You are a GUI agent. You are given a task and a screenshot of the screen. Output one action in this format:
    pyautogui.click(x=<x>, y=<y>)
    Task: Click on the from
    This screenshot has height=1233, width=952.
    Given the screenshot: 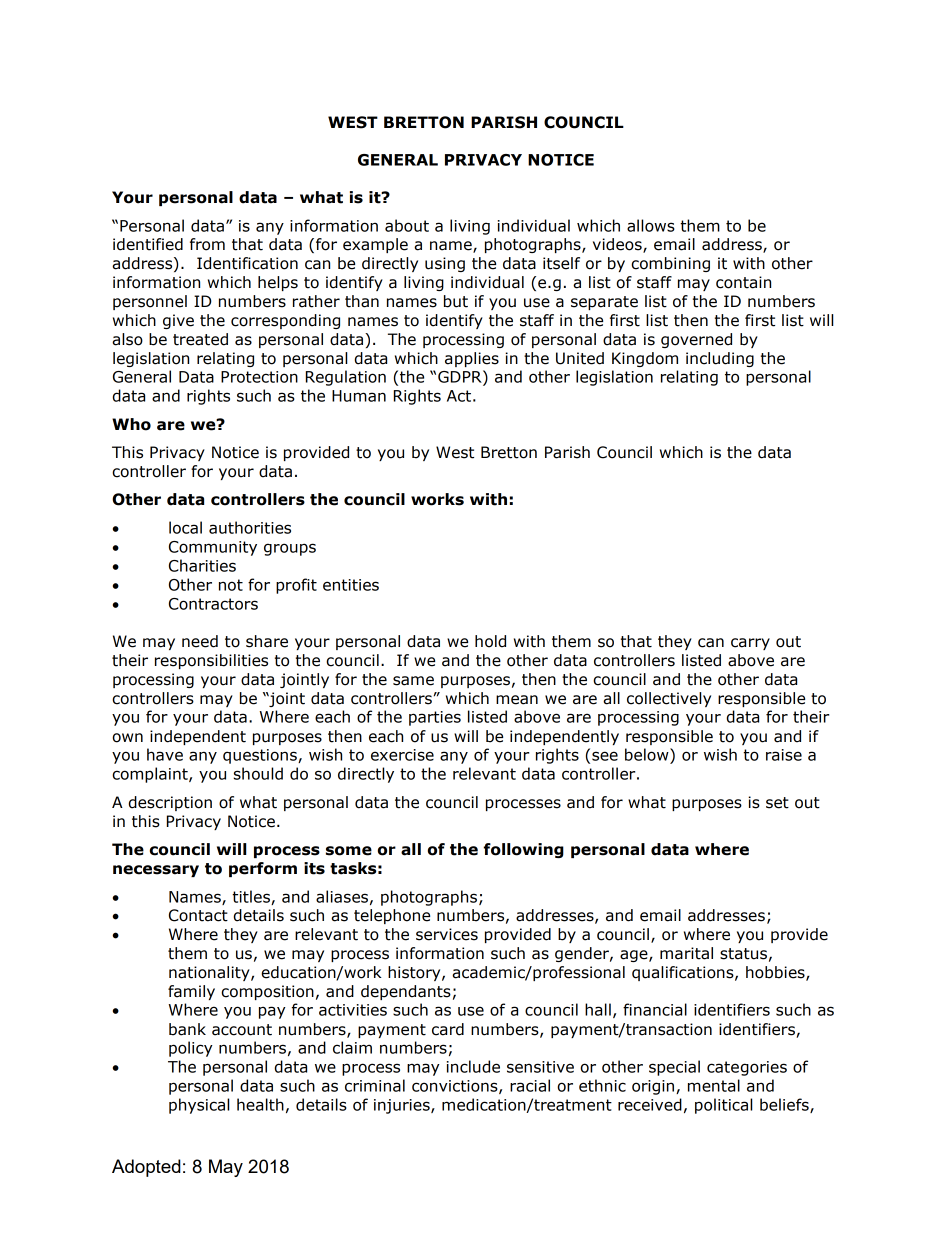 What is the action you would take?
    pyautogui.click(x=207, y=244)
